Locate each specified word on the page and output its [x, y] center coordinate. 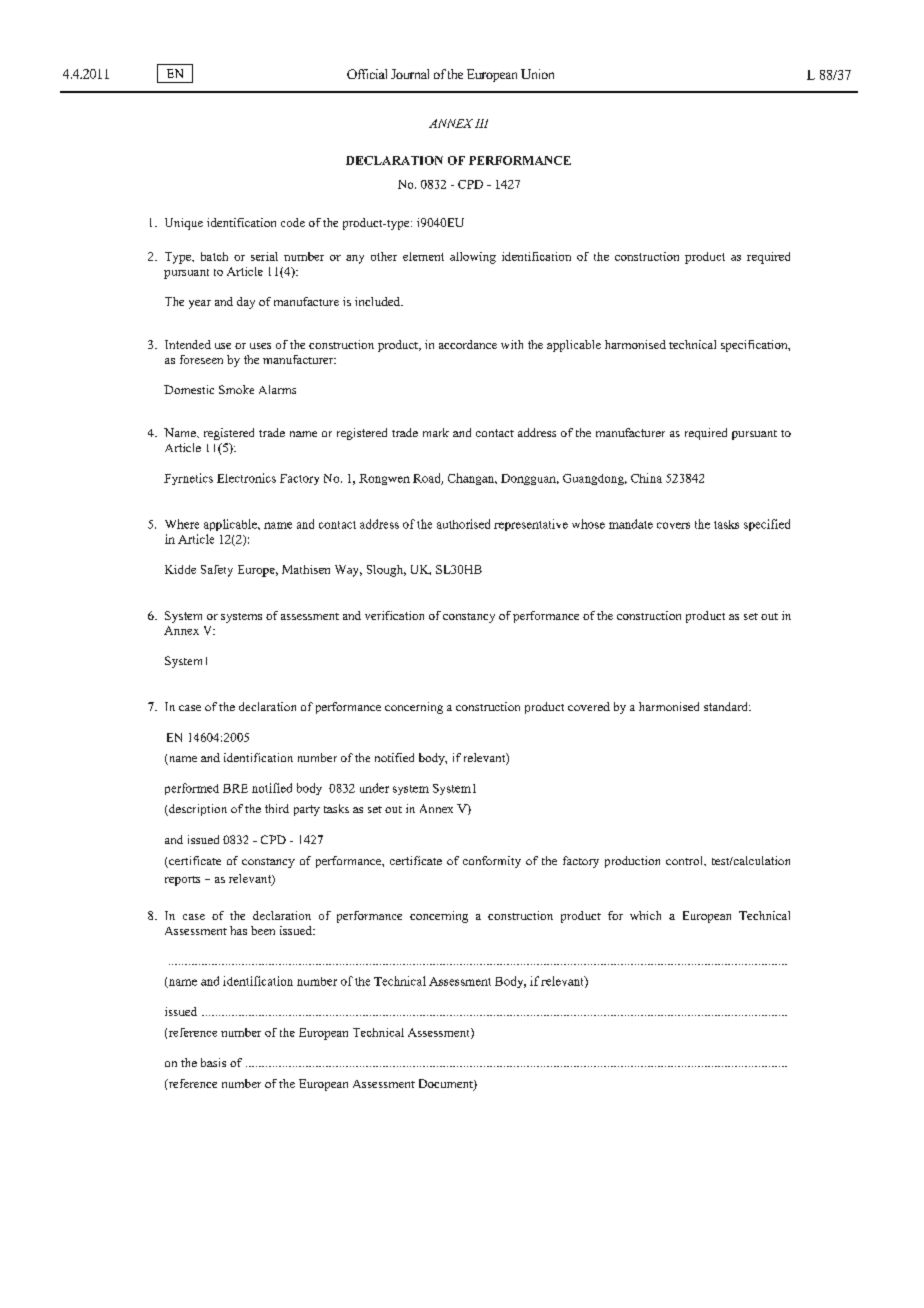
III [481, 123]
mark [436, 432]
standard [727, 706]
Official [367, 74]
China [646, 478]
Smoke [236, 389]
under [374, 788]
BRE [235, 788]
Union [537, 74]
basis [213, 1062]
